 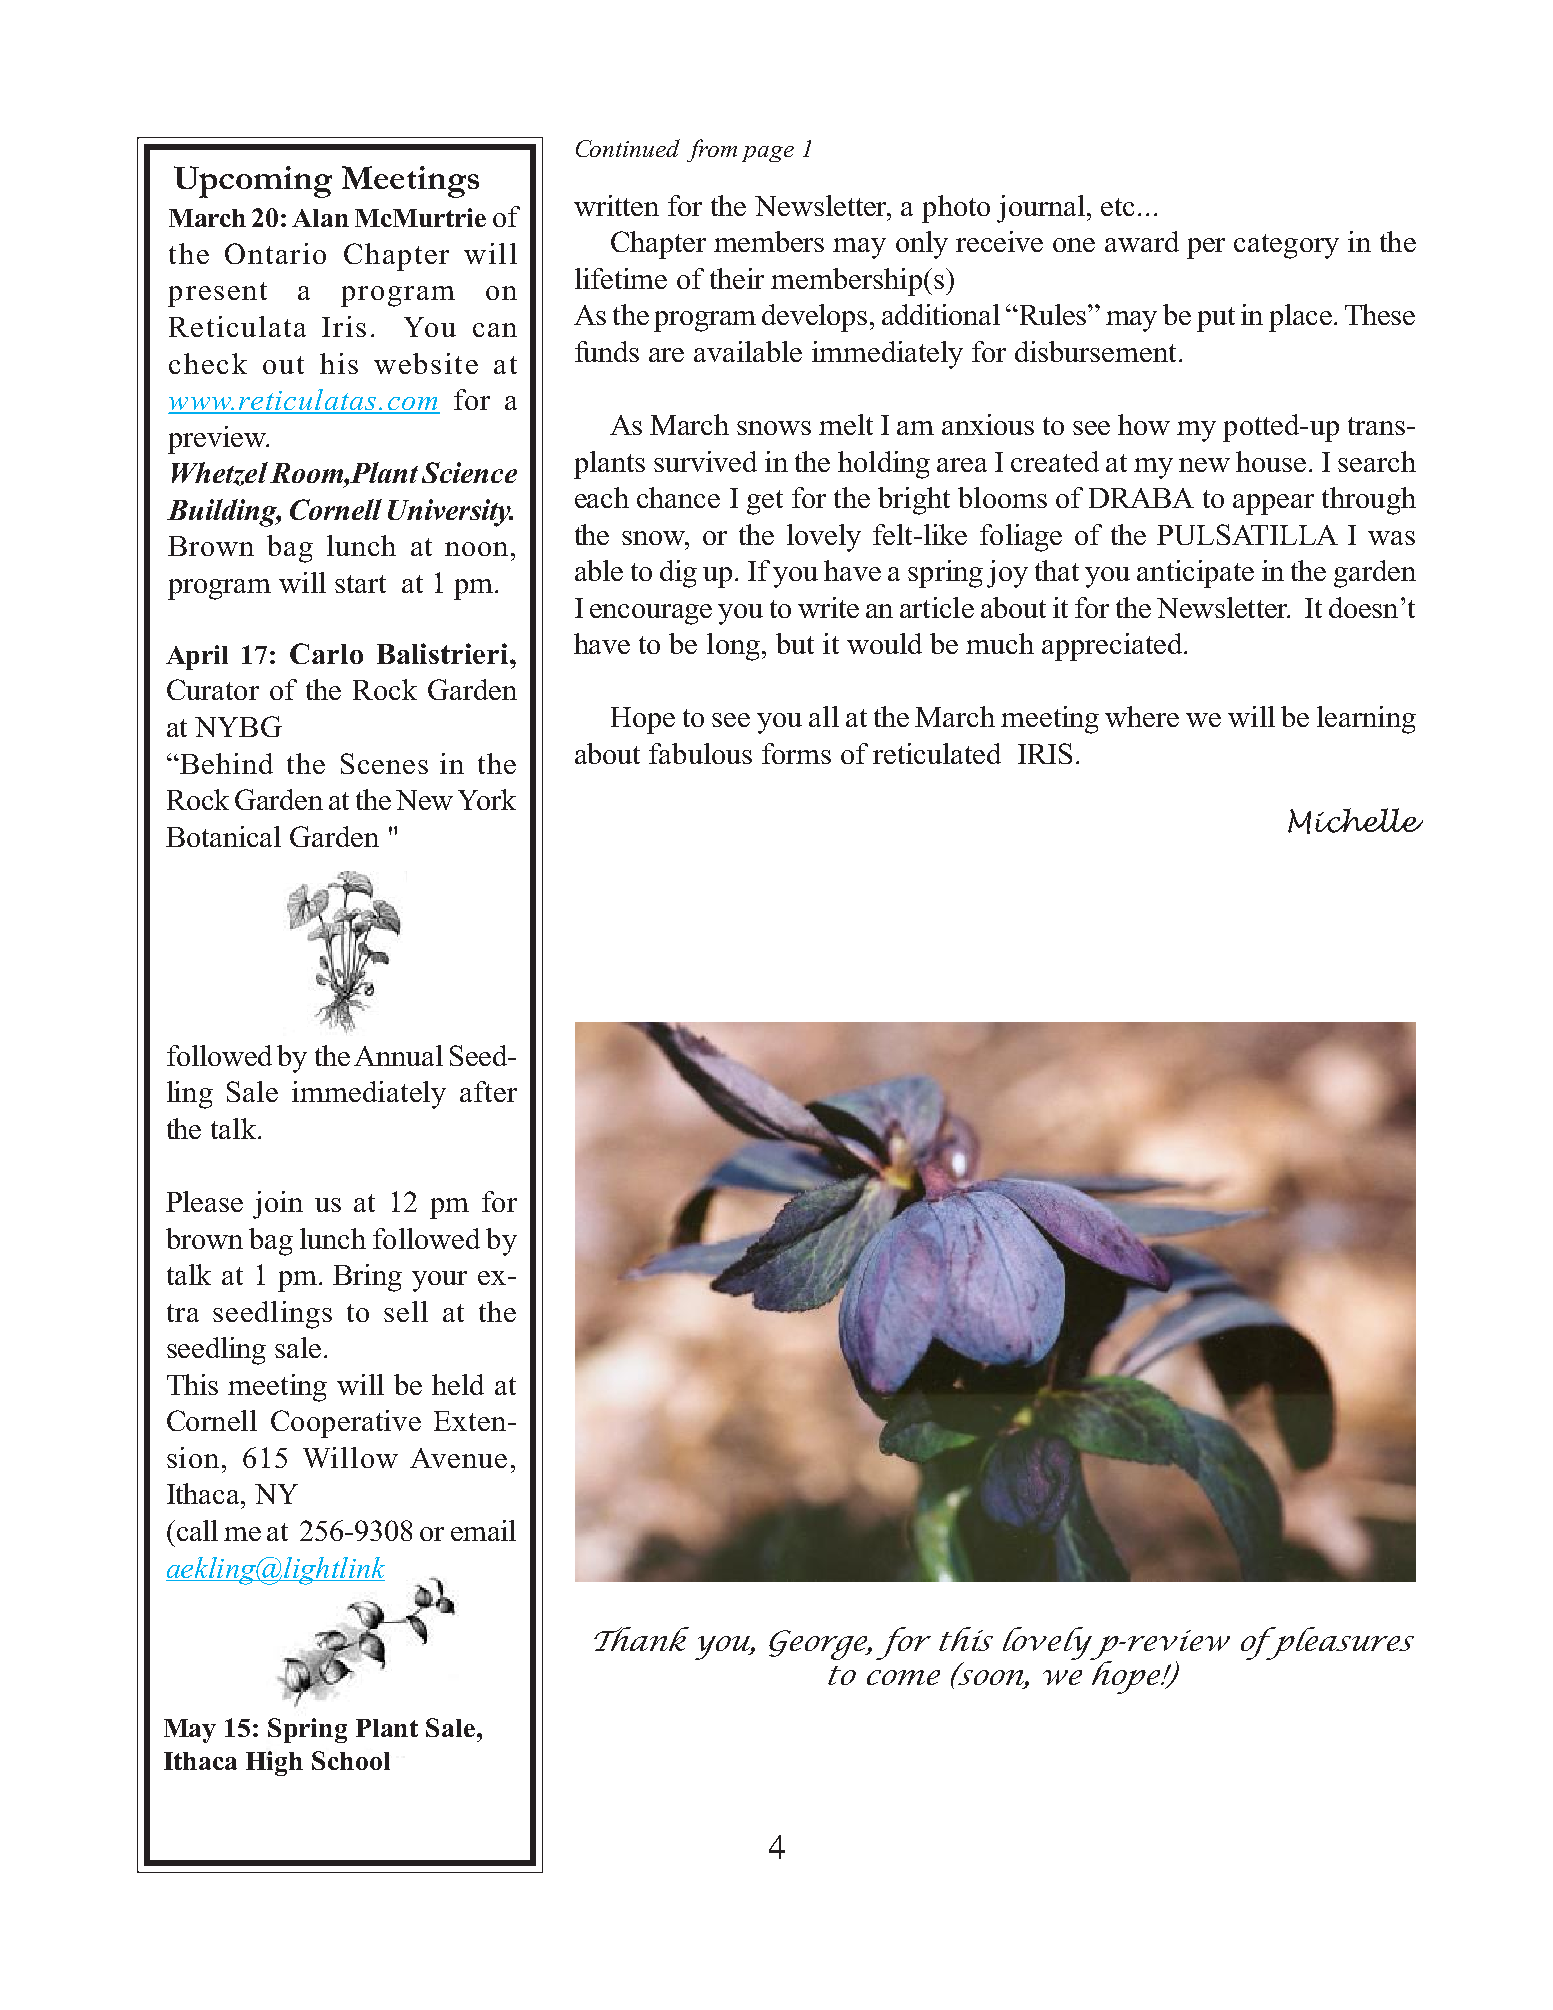 What do you see at coordinates (360, 584) in the screenshot?
I see `start` at bounding box center [360, 584].
